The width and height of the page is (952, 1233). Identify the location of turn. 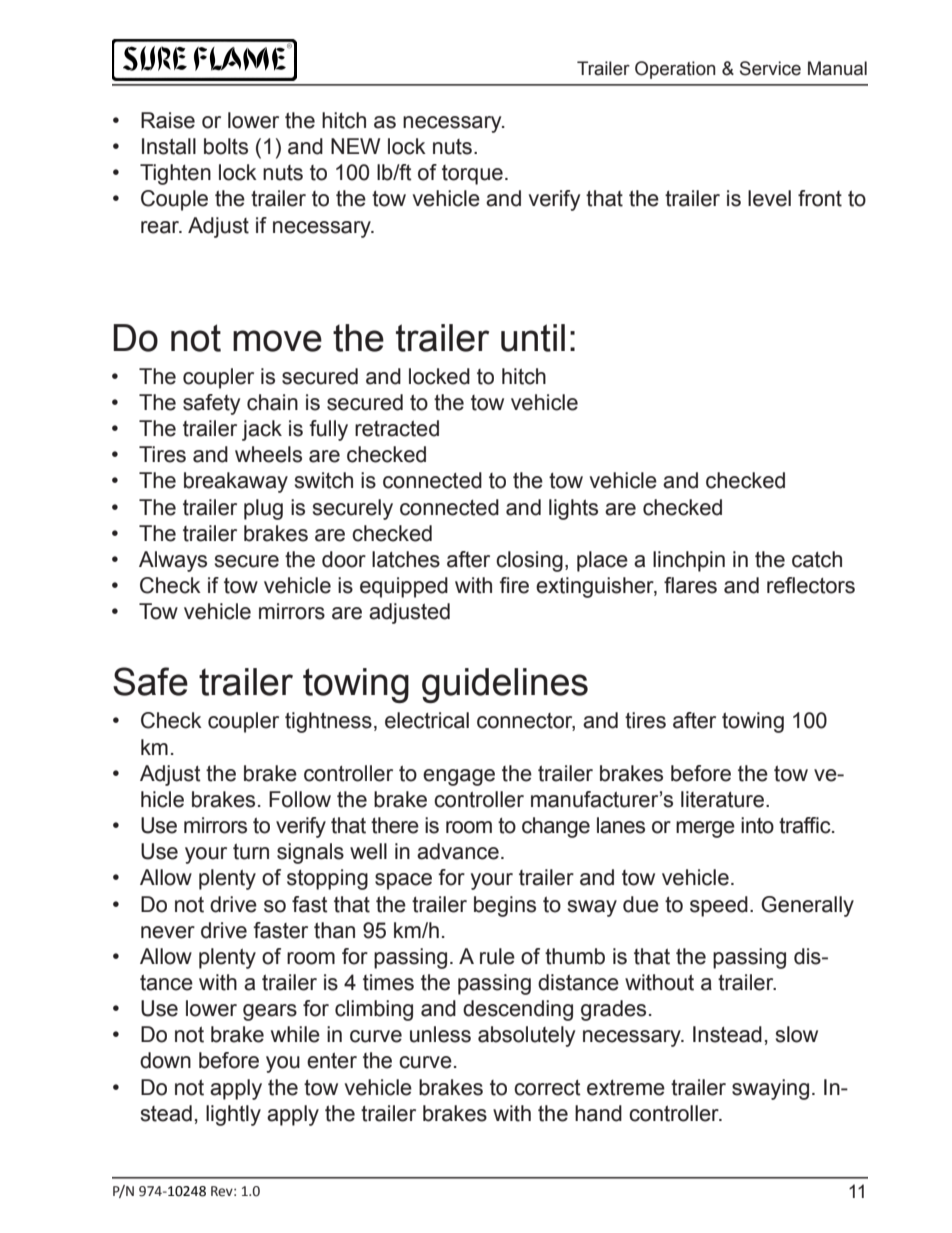
(251, 851).
